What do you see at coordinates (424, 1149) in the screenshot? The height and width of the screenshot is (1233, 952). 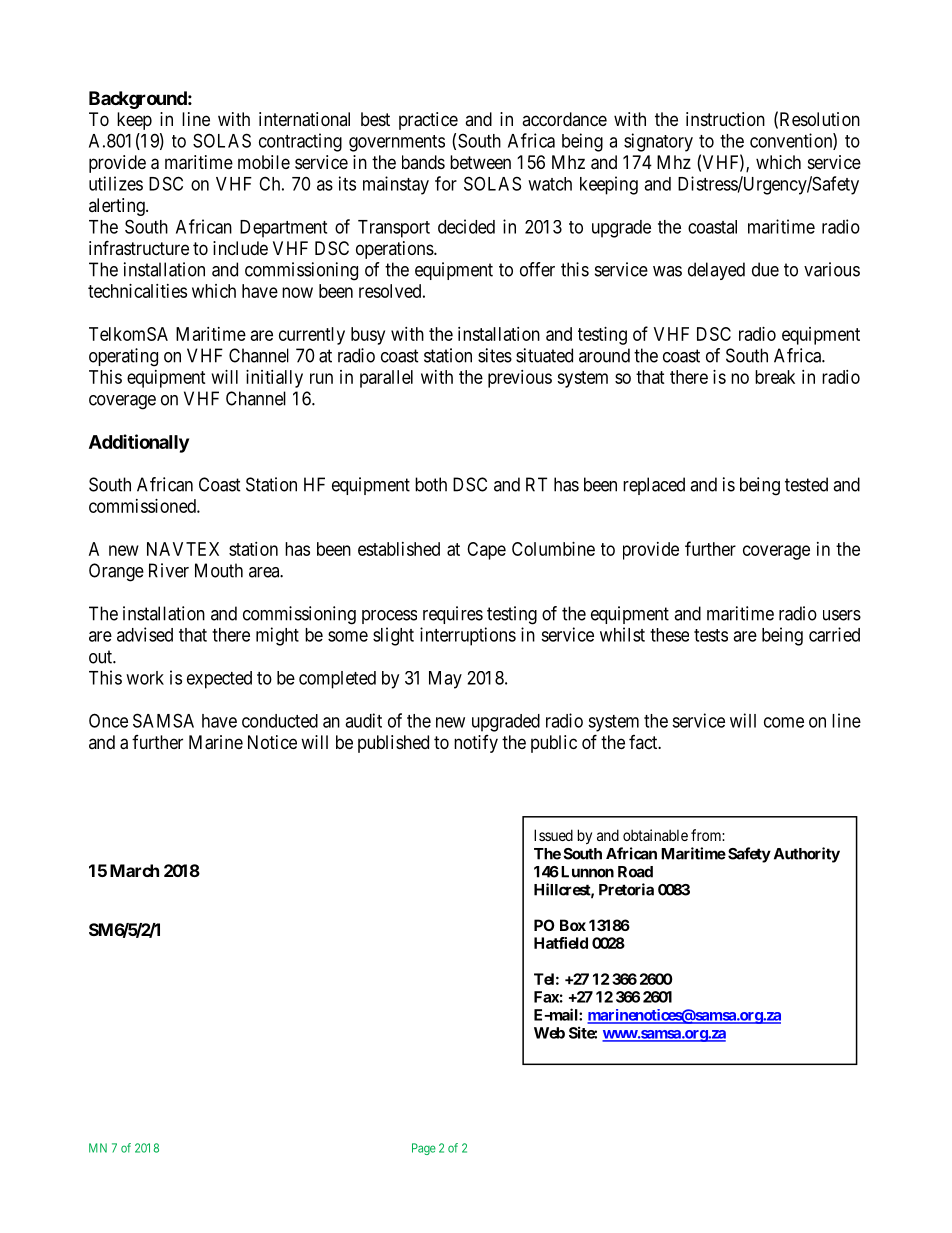 I see `Page` at bounding box center [424, 1149].
